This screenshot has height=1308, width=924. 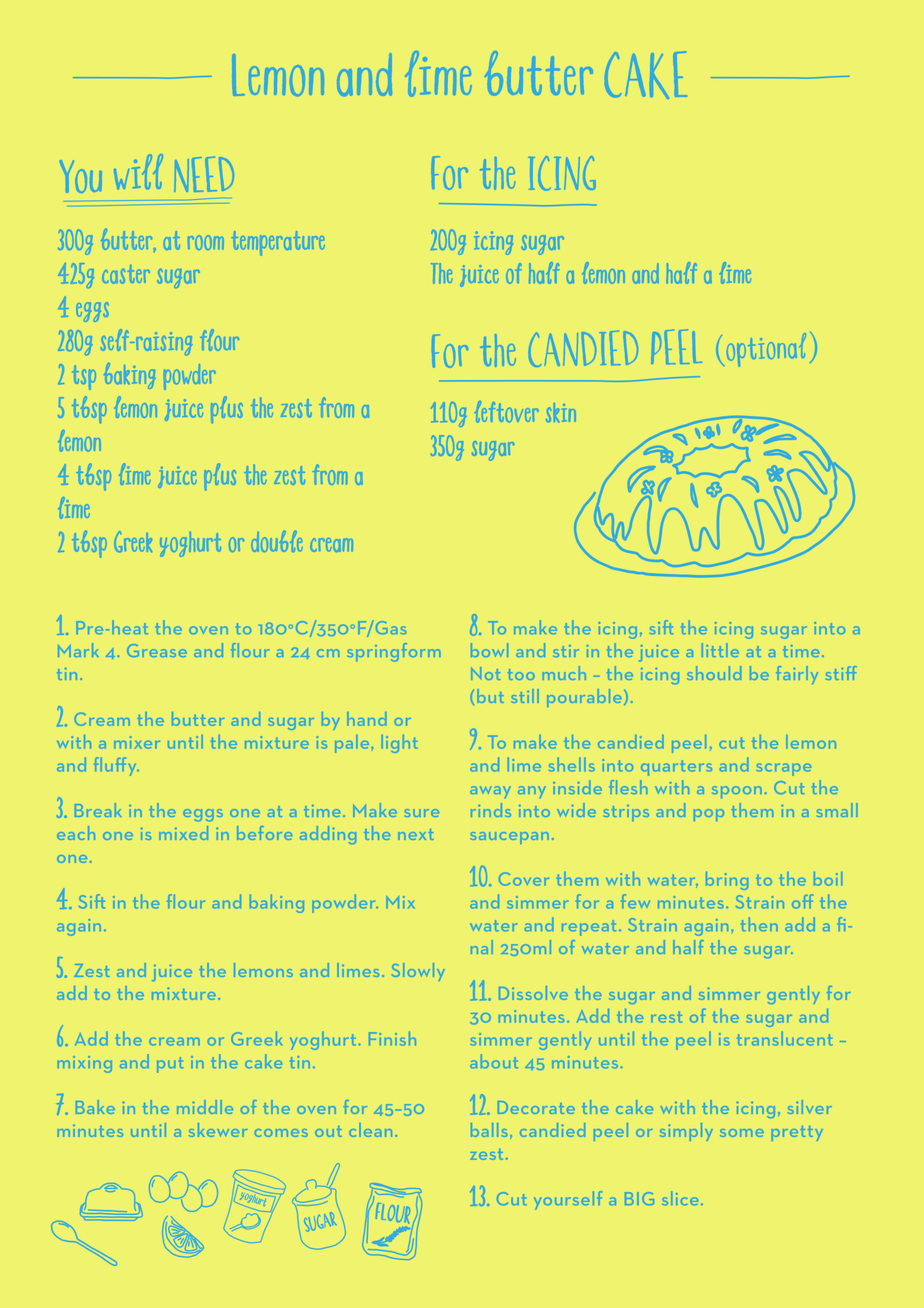 I want to click on skewer, so click(x=218, y=1130).
